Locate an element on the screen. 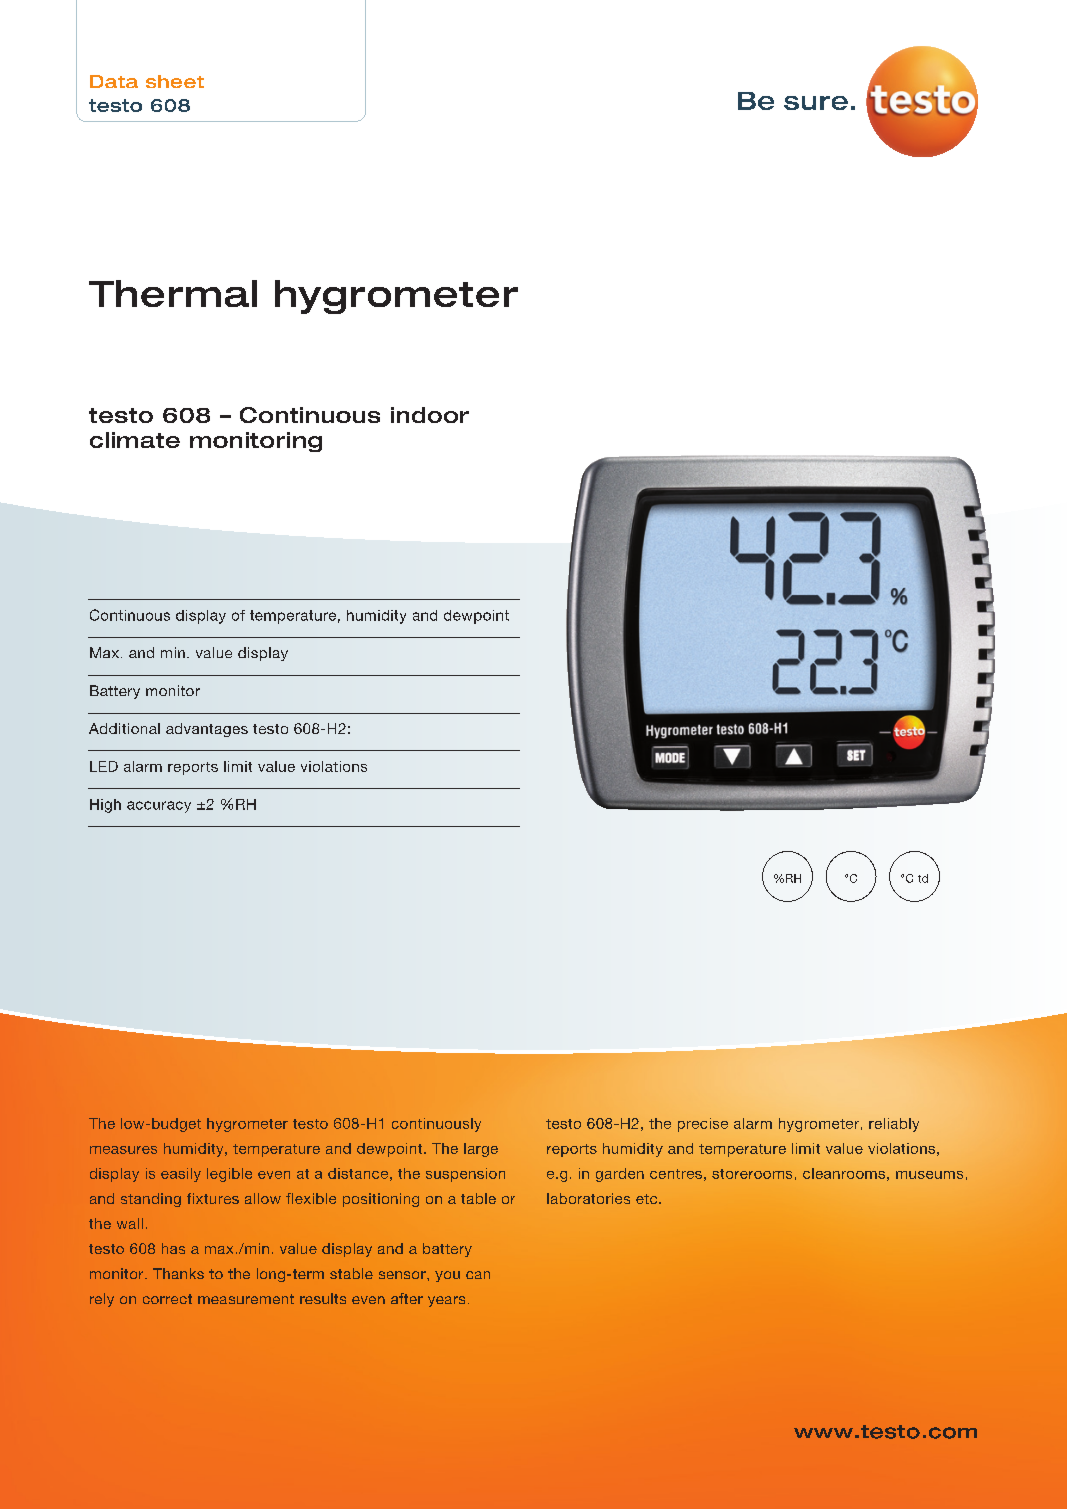  suspension is located at coordinates (465, 1175).
